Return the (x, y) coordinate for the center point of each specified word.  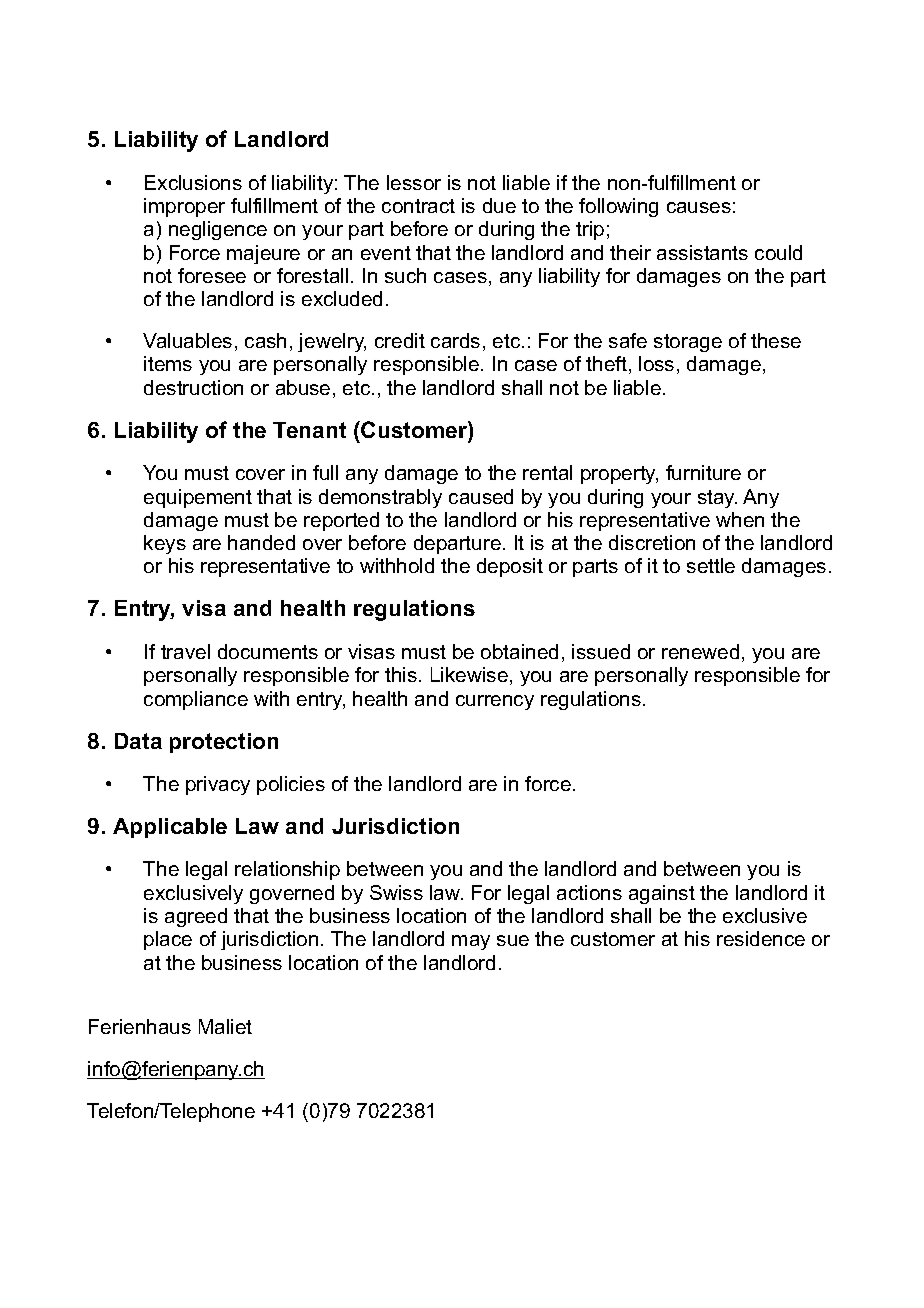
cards (455, 340)
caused (481, 496)
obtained (519, 651)
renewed (700, 651)
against (662, 894)
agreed (196, 917)
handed (261, 542)
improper (184, 207)
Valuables (187, 340)
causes (699, 207)
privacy (218, 785)
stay (717, 499)
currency (495, 702)
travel (185, 651)
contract (418, 206)
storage (688, 343)
